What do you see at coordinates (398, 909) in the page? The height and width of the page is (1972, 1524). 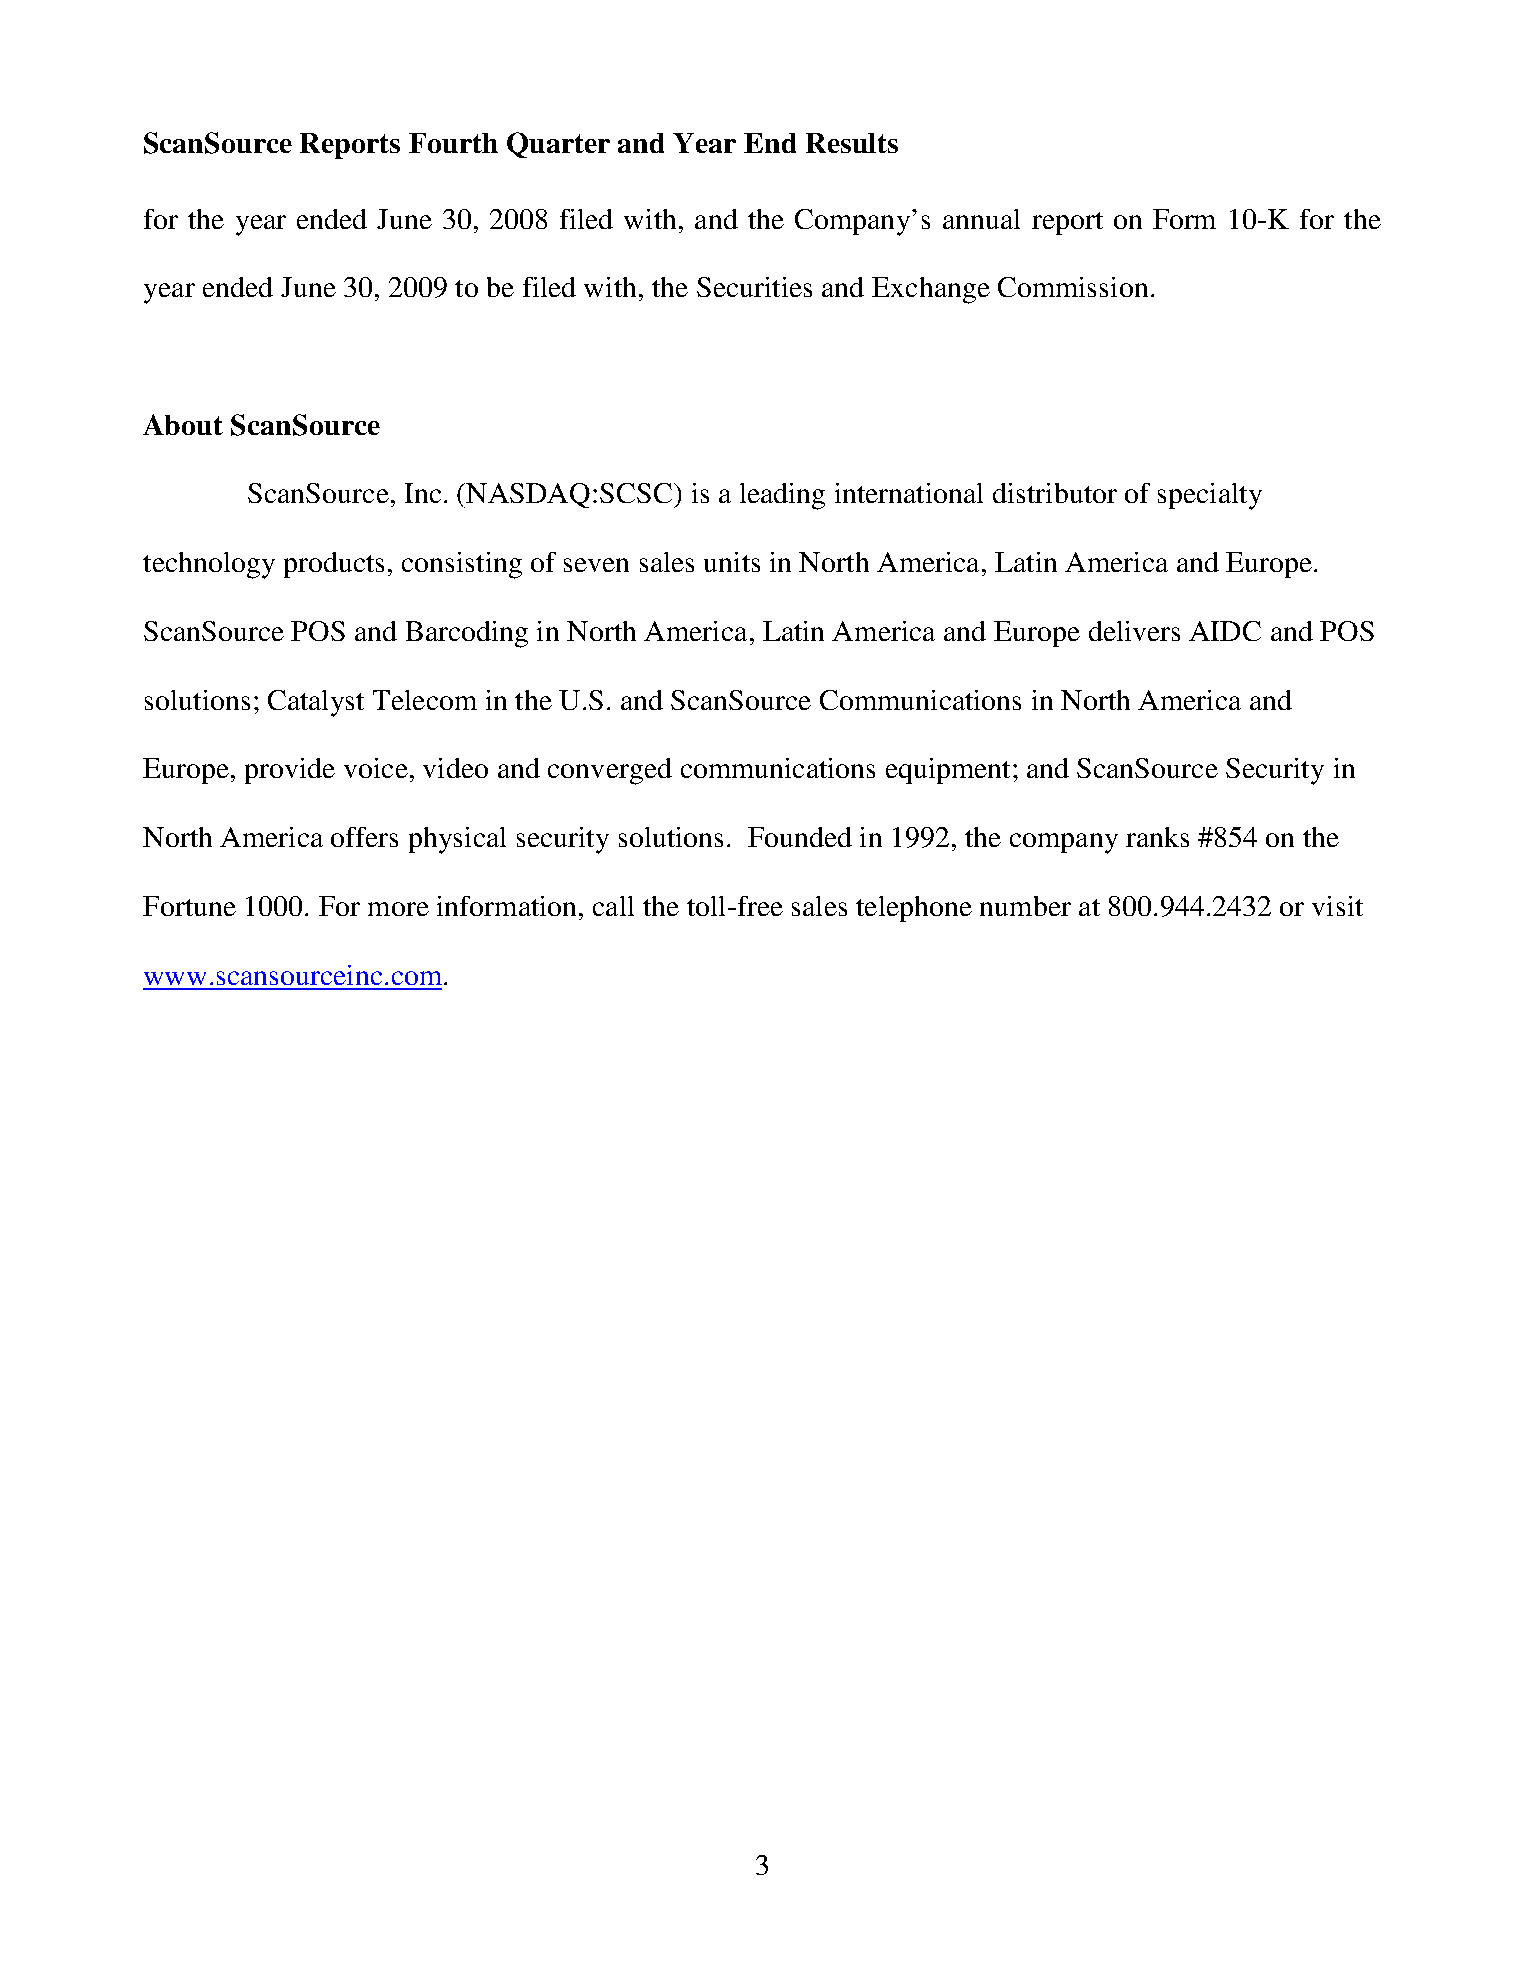 I see `more` at bounding box center [398, 909].
